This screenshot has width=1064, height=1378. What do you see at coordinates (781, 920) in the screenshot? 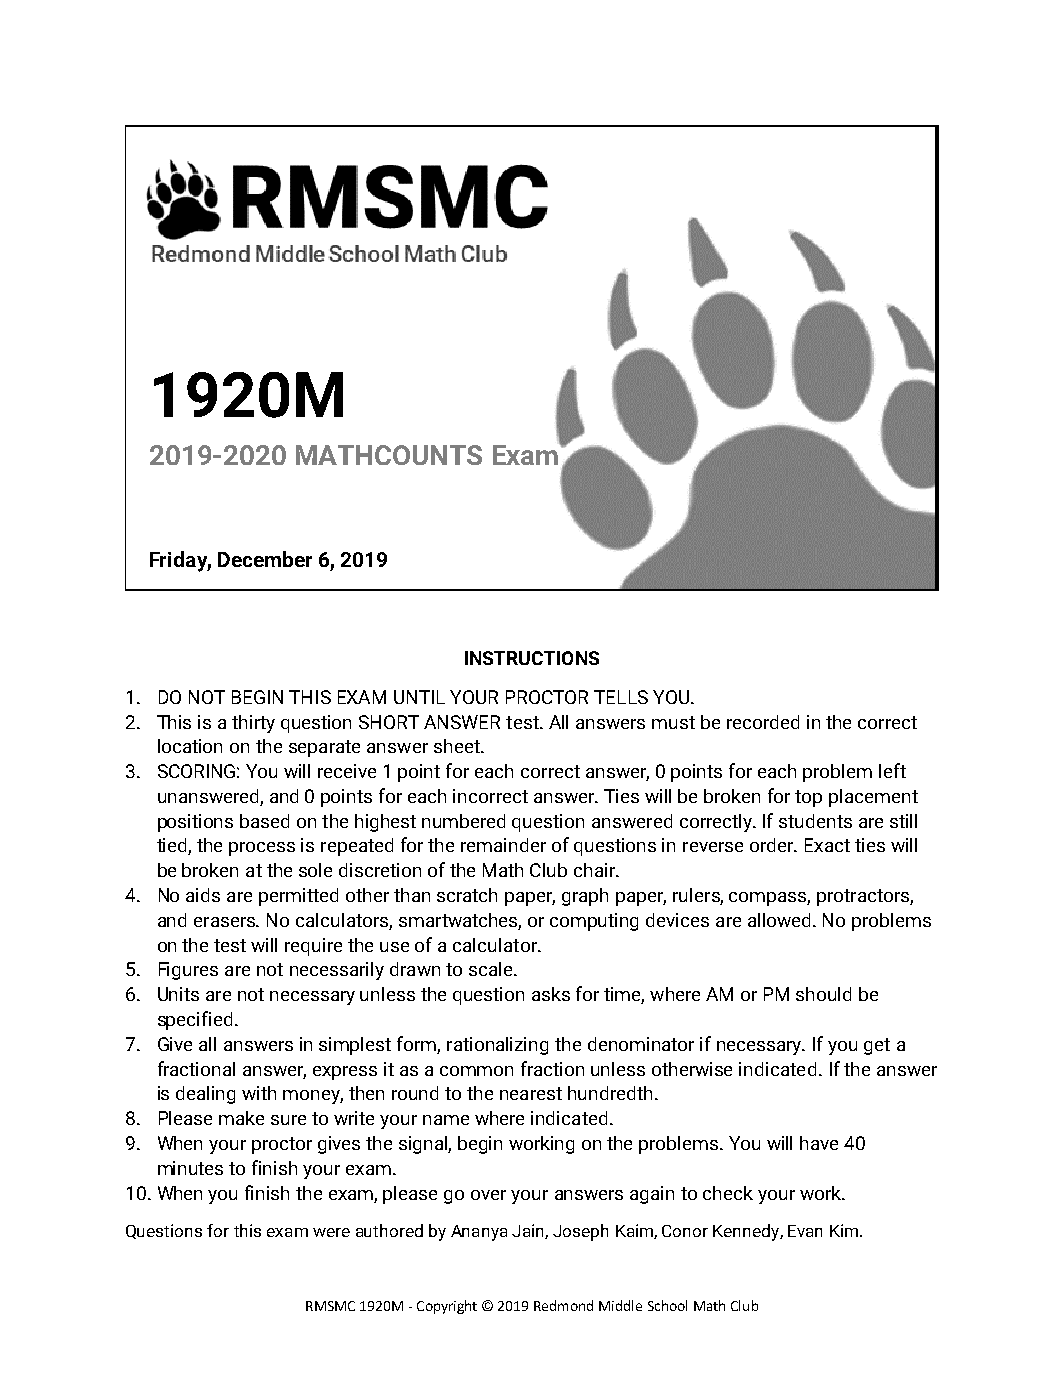
I see `allowed` at bounding box center [781, 920].
